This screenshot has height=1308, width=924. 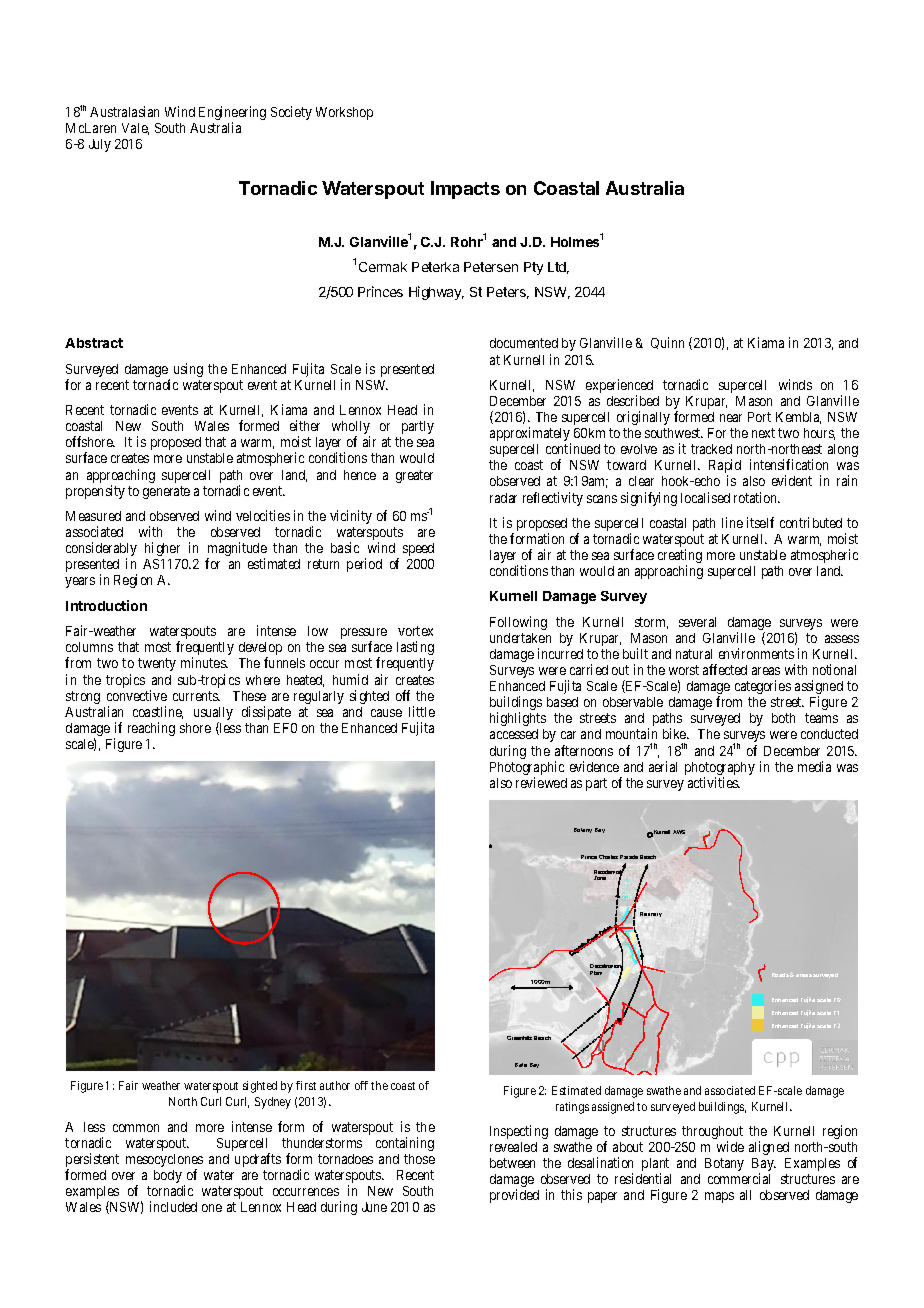 I want to click on Vale, so click(x=135, y=129).
